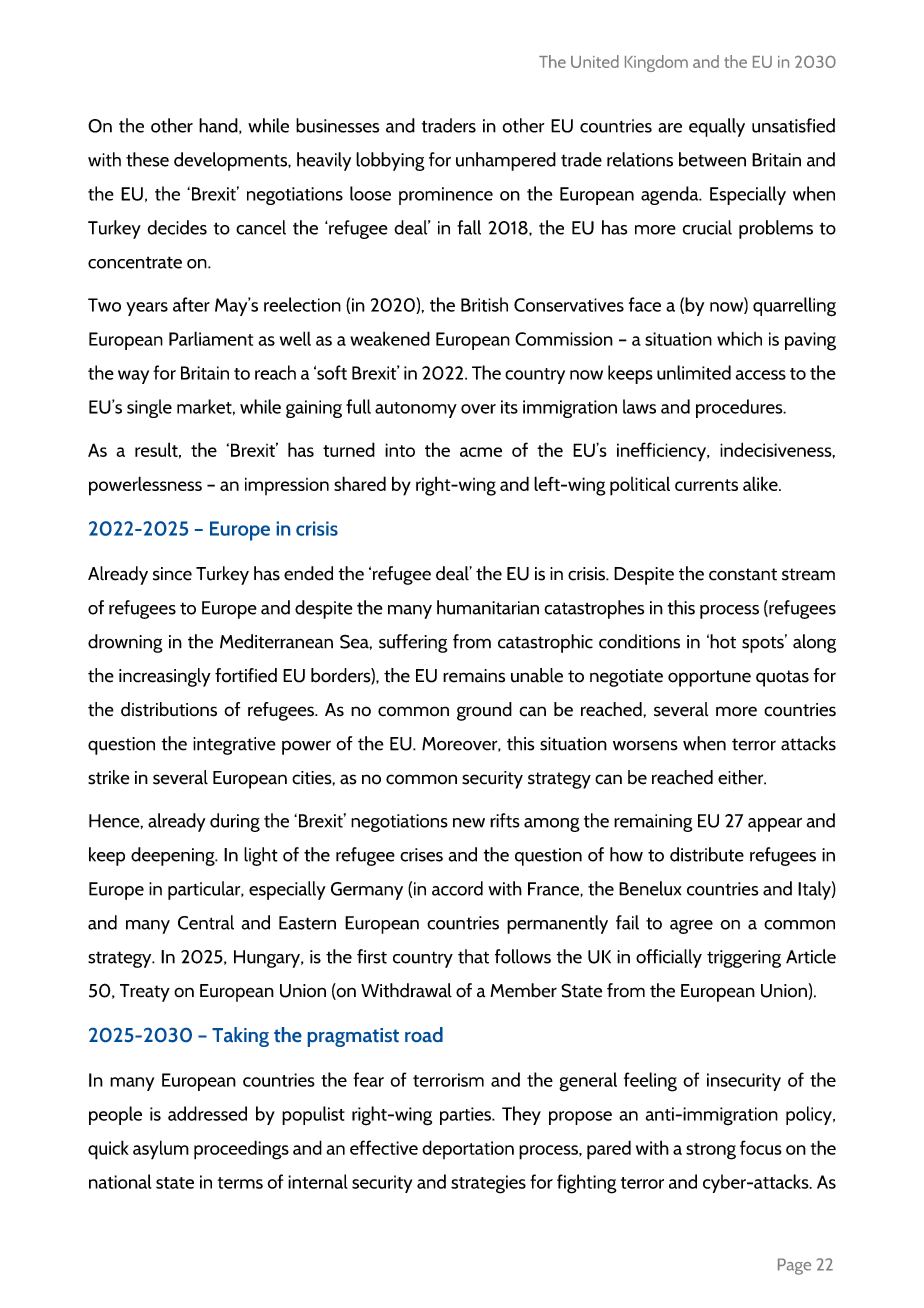  What do you see at coordinates (506, 161) in the document?
I see `unhampered` at bounding box center [506, 161].
